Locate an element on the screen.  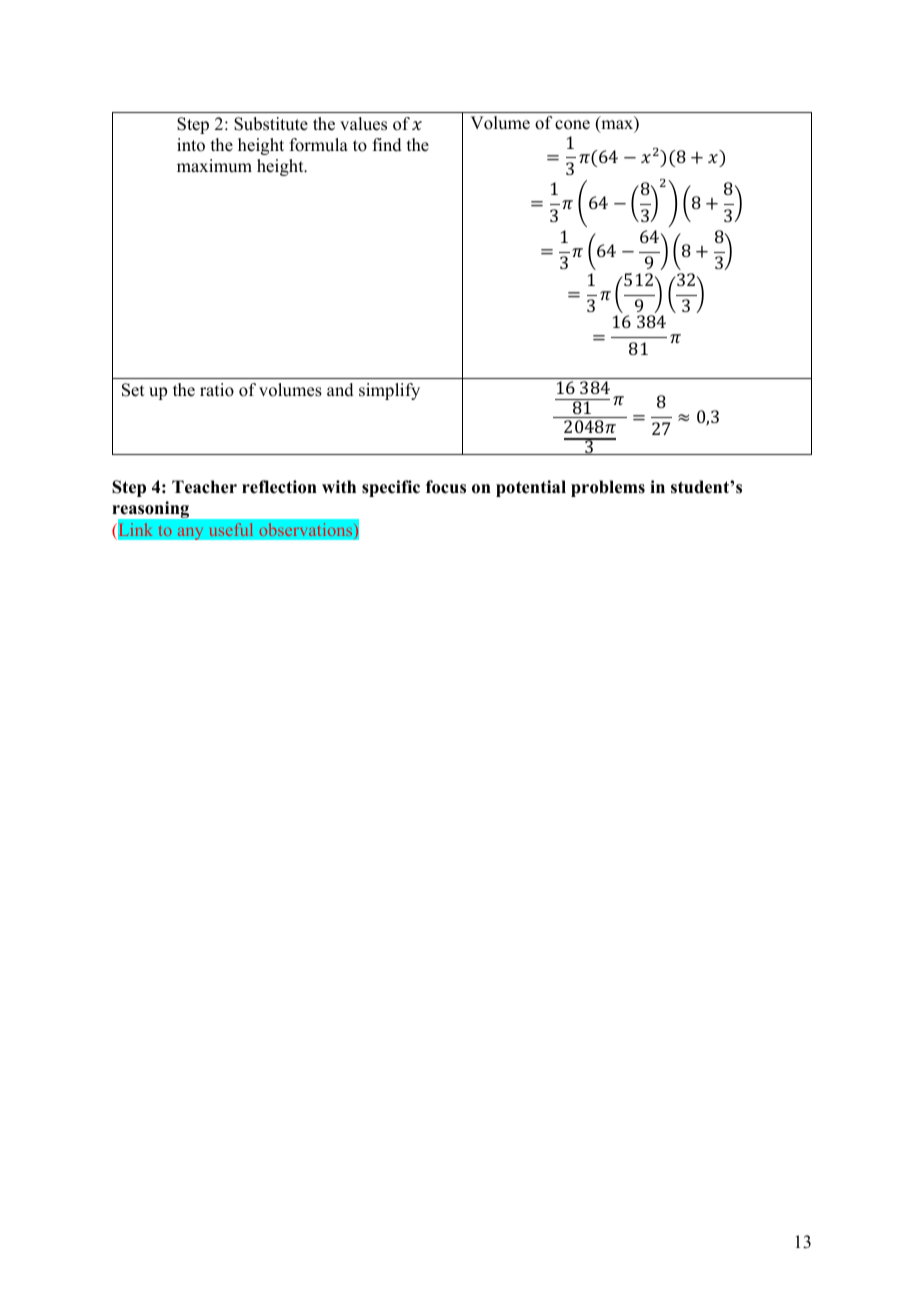
find is located at coordinates (387, 145).
